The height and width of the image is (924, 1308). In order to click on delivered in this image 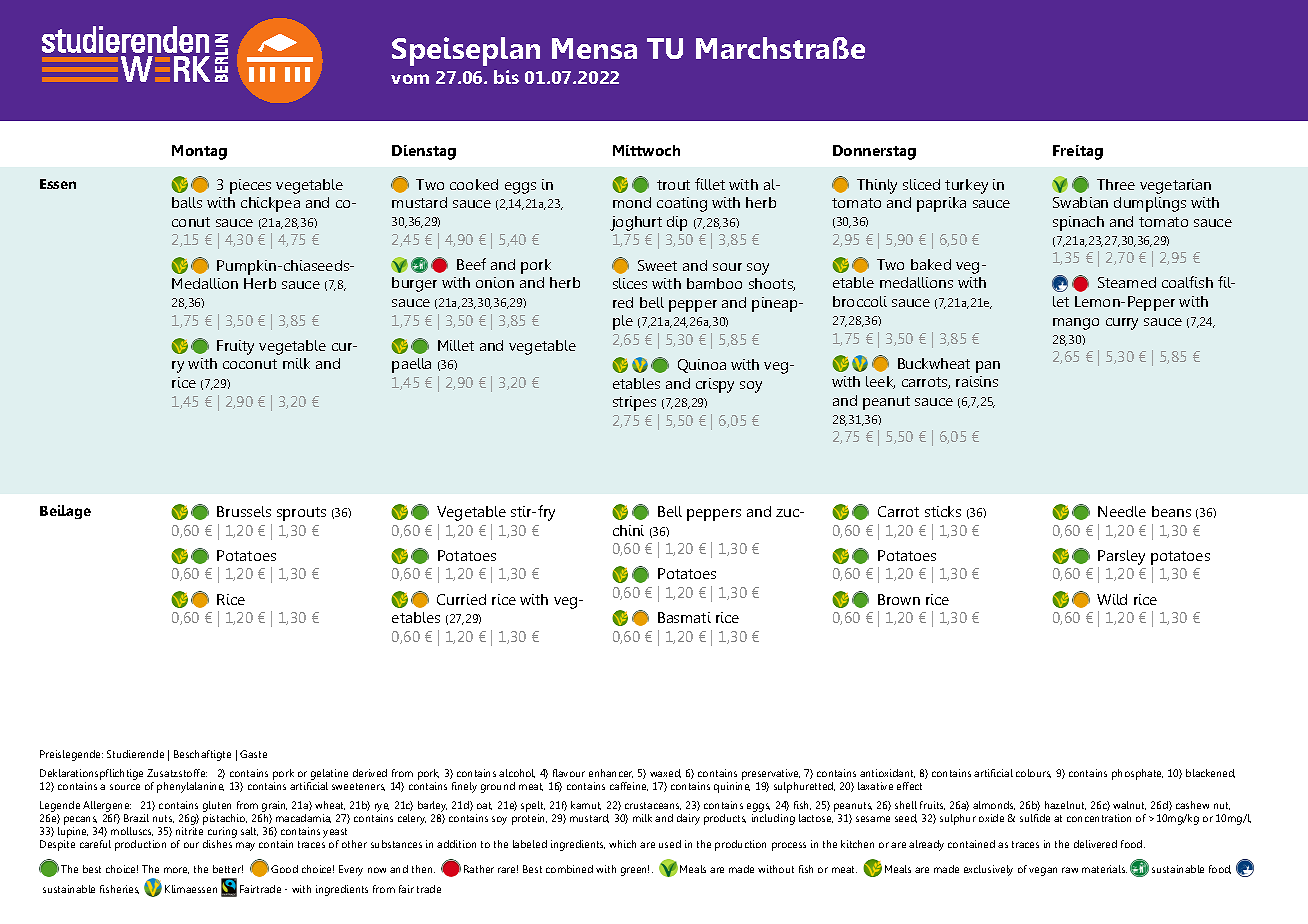, I will do `click(1095, 844)`.
